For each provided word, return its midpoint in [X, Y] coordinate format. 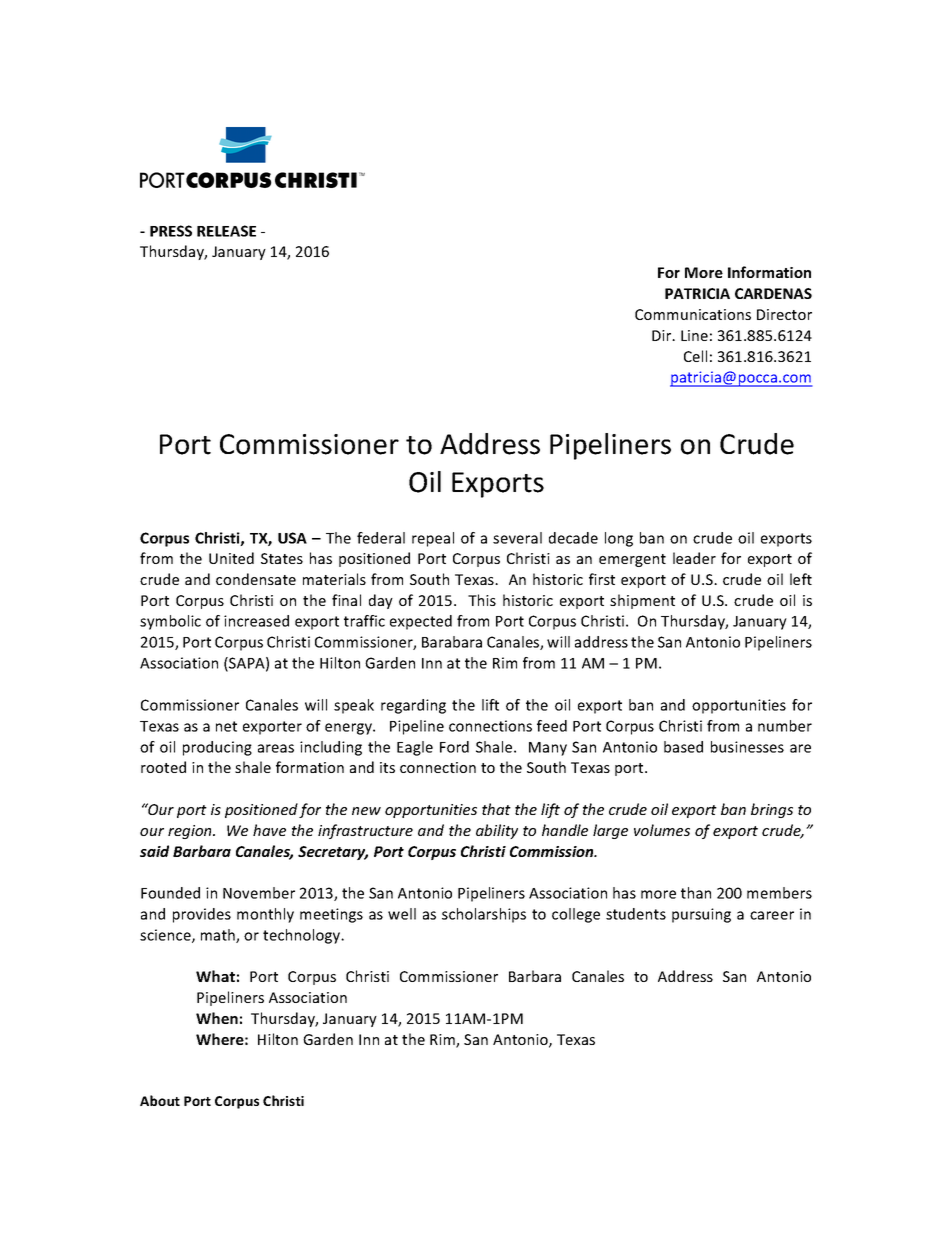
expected [421, 622]
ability [497, 831]
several [517, 538]
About [160, 1100]
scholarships [484, 915]
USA [292, 538]
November [259, 893]
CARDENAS [773, 293]
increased [256, 621]
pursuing [701, 915]
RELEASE [226, 231]
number [785, 726]
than [696, 893]
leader [694, 558]
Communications [693, 314]
